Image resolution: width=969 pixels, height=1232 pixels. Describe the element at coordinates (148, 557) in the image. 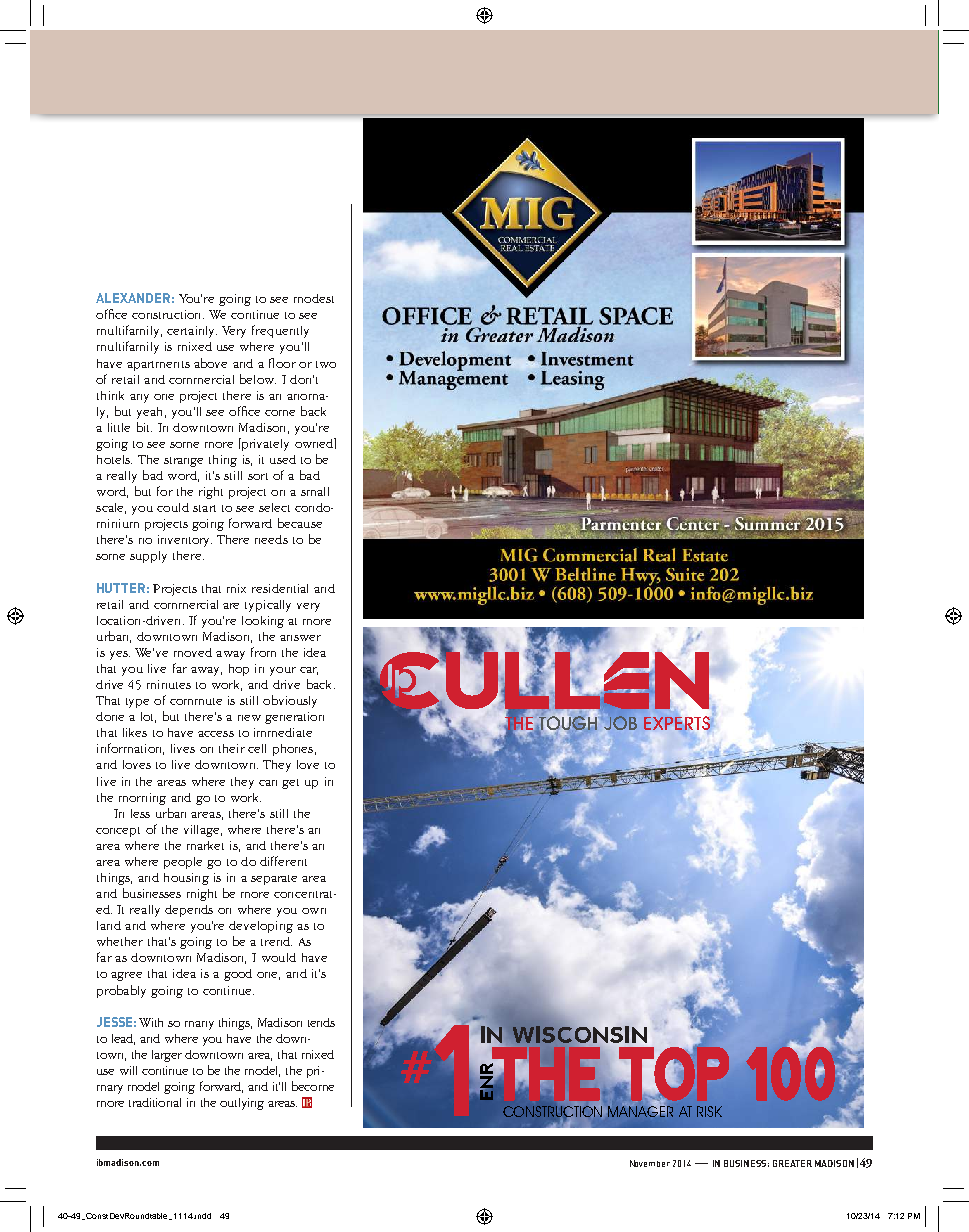

I see `supply` at that location.
